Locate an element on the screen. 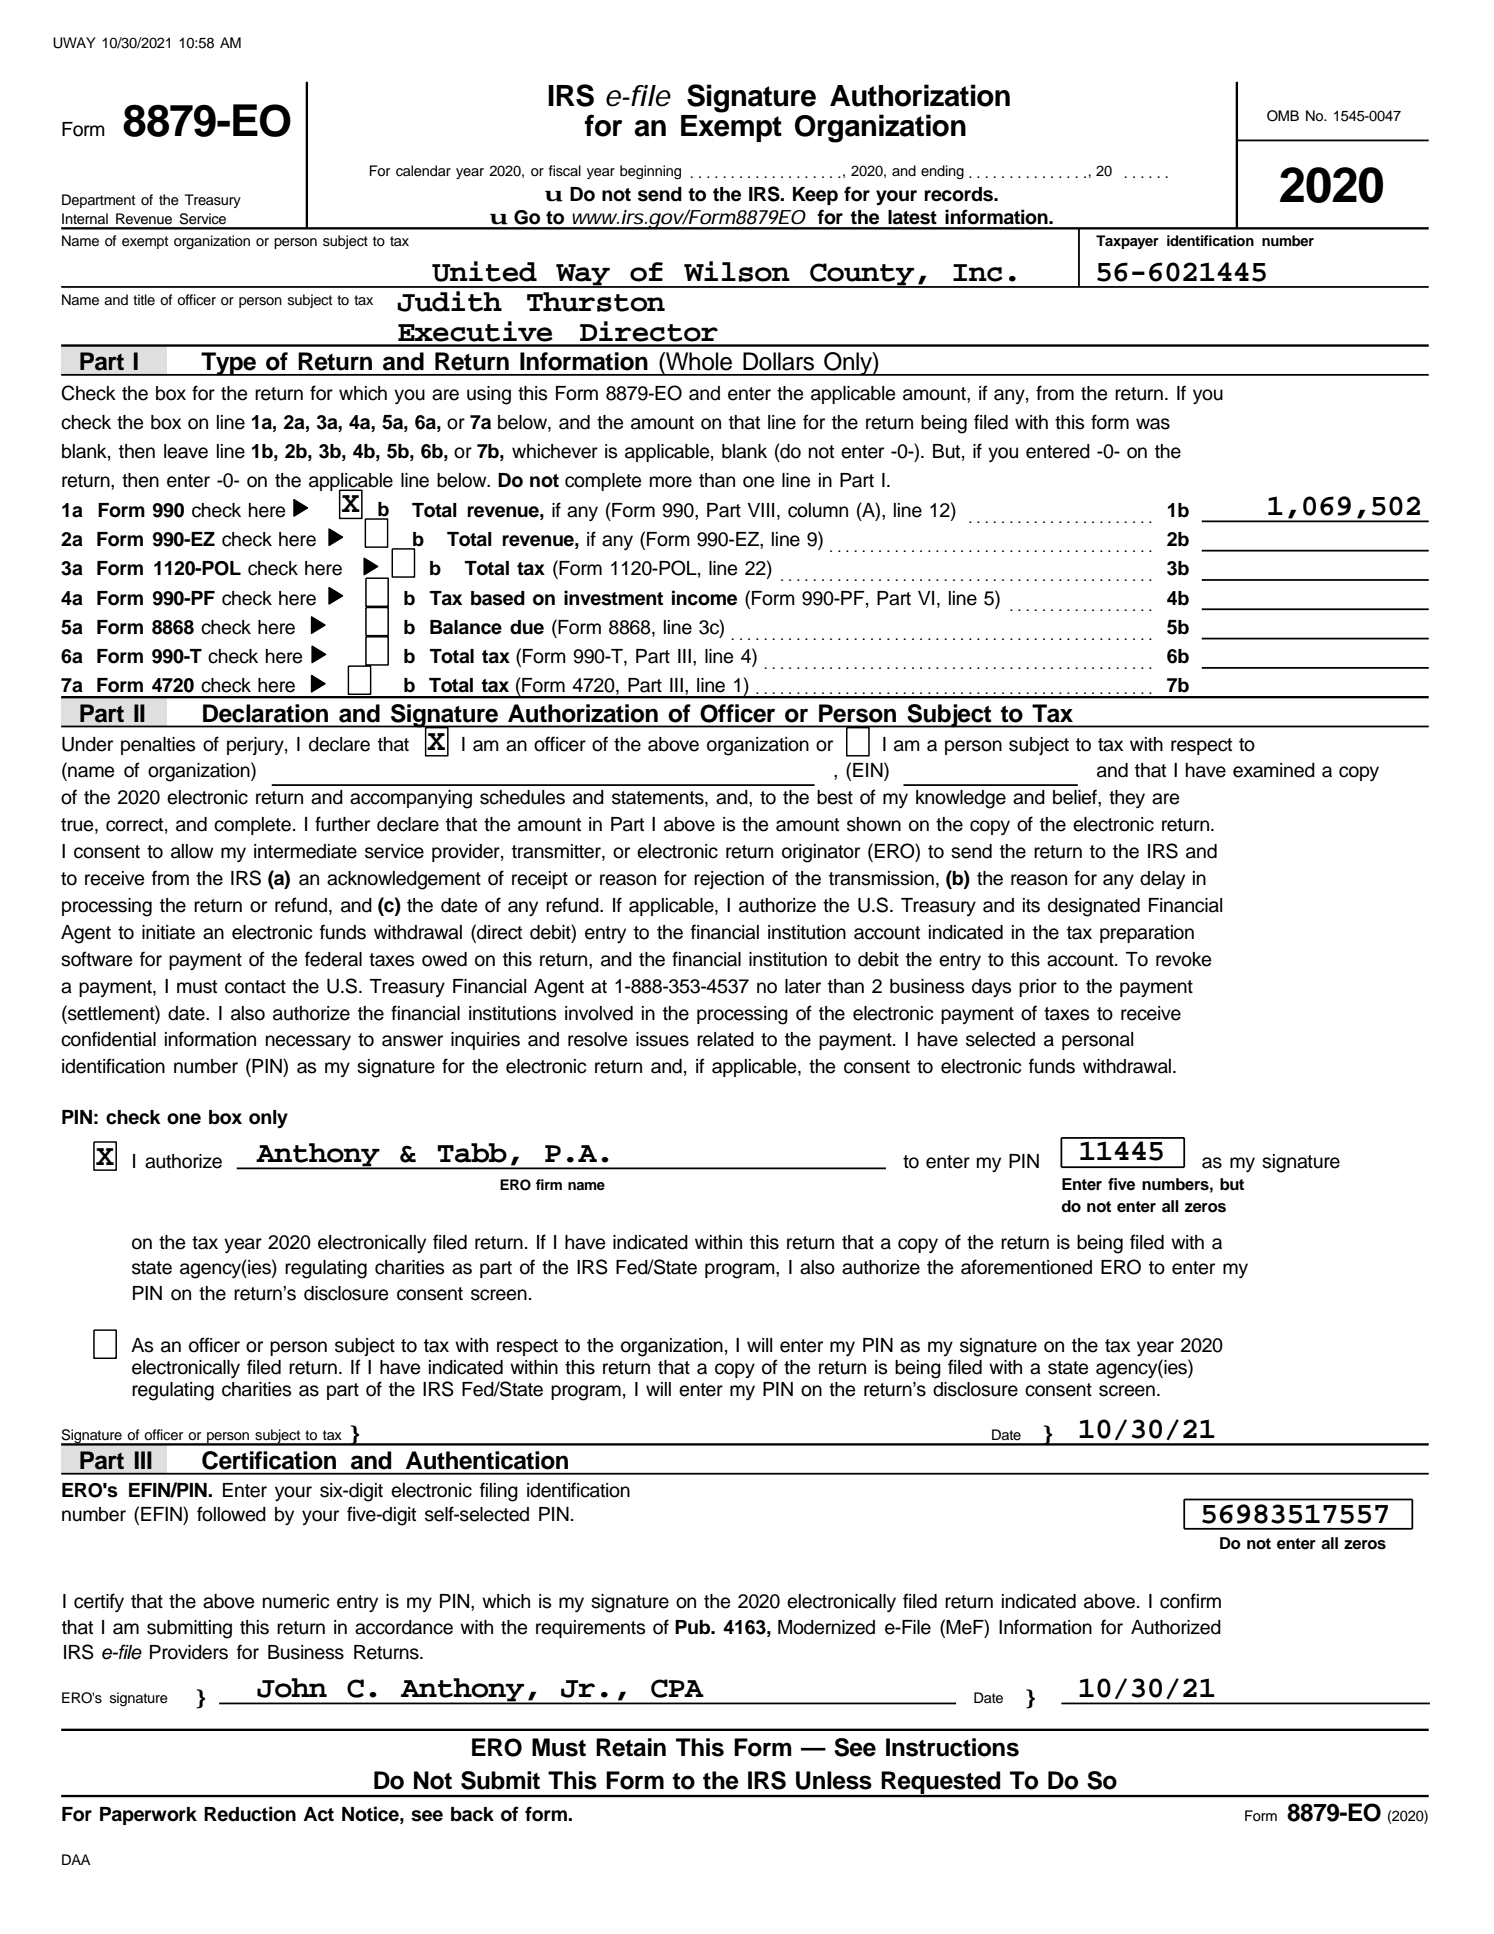 The width and height of the screenshot is (1494, 1934). Internal is located at coordinates (85, 219).
